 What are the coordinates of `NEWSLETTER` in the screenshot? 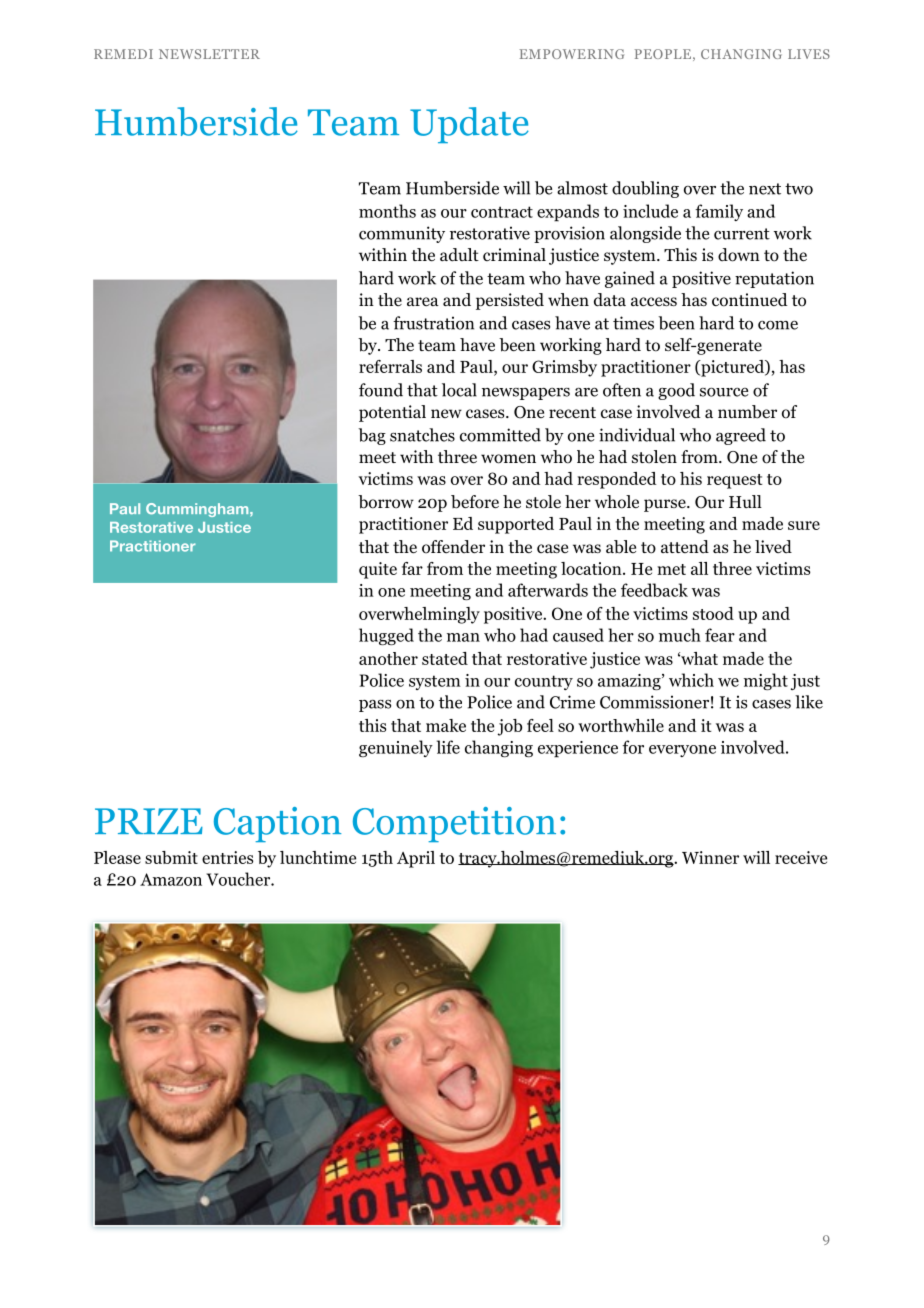 It's located at (209, 54).
